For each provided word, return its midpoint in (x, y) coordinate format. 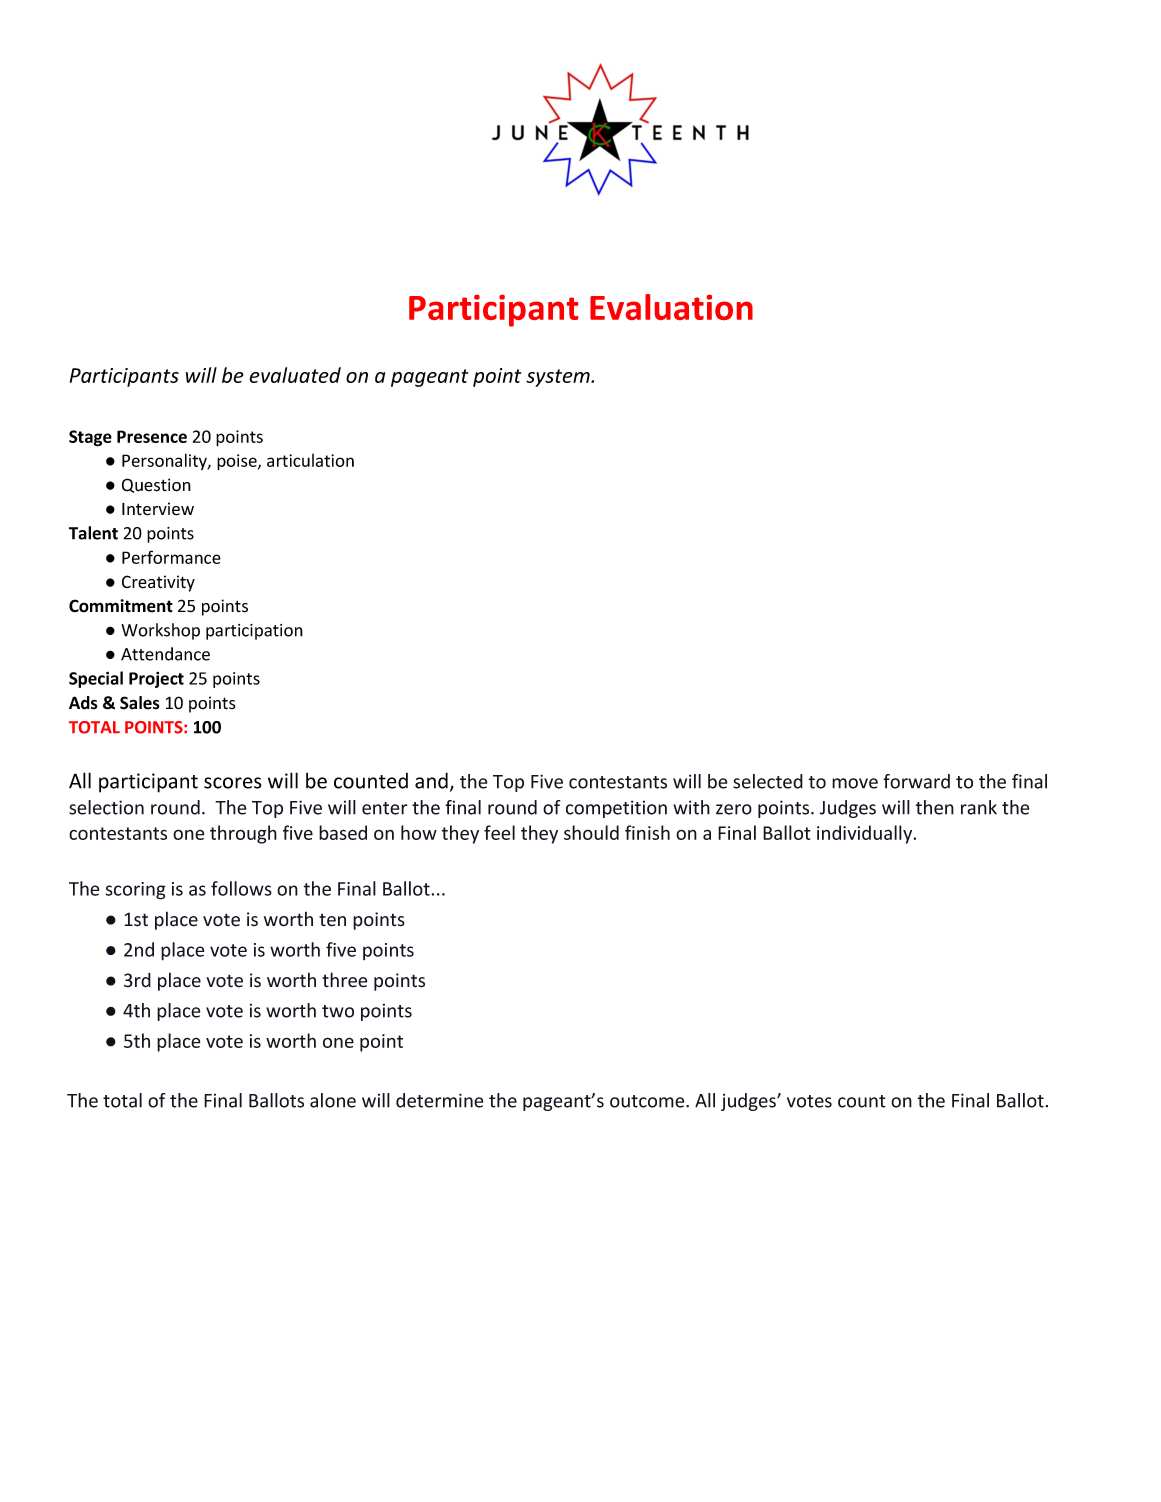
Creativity (158, 583)
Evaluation (671, 307)
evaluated (295, 375)
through (243, 834)
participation (254, 632)
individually (866, 834)
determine (440, 1100)
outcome (648, 1101)
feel (499, 832)
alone (333, 1100)
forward (916, 781)
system (559, 378)
